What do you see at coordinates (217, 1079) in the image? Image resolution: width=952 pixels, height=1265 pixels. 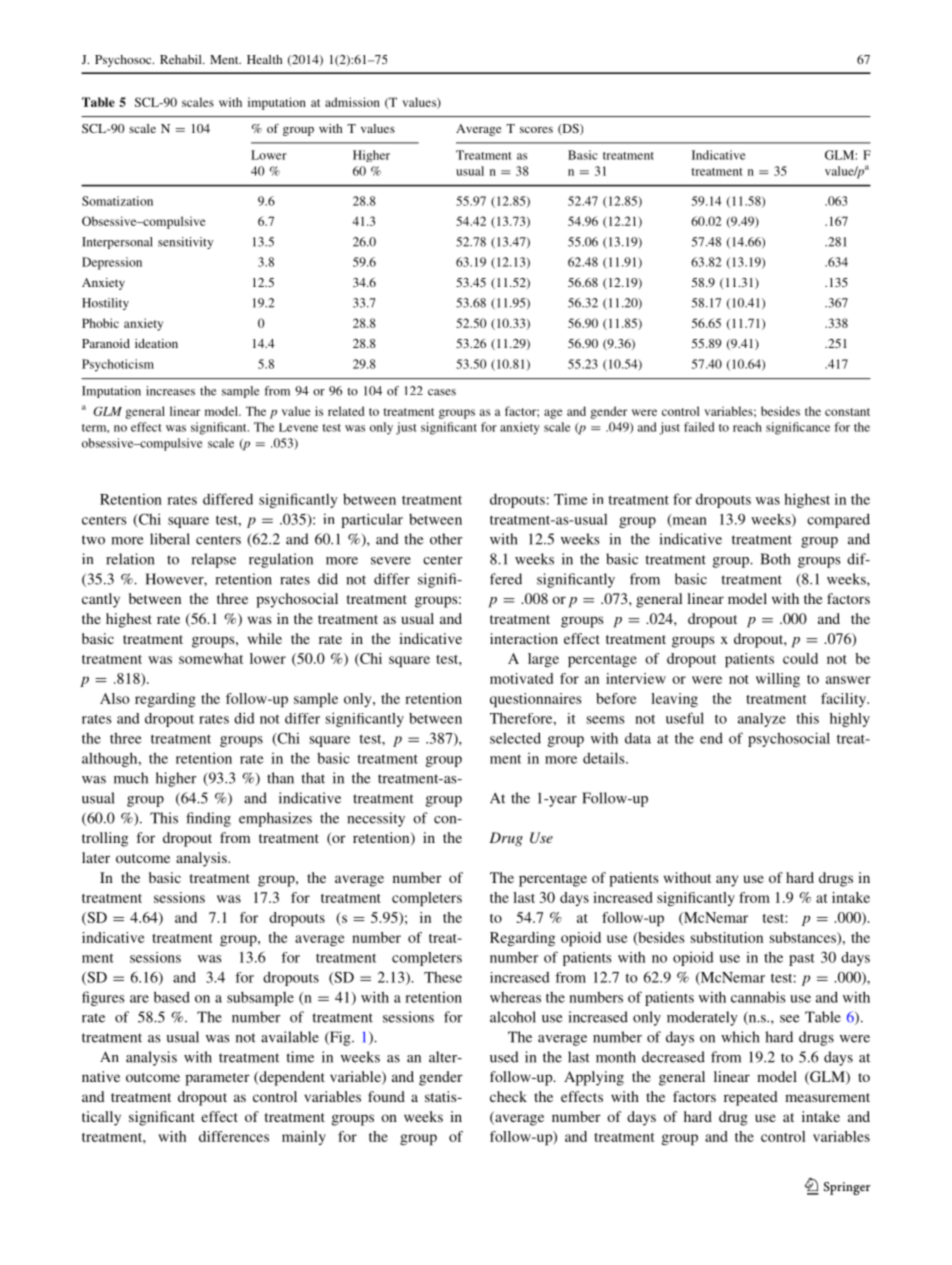 I see `parameter` at bounding box center [217, 1079].
